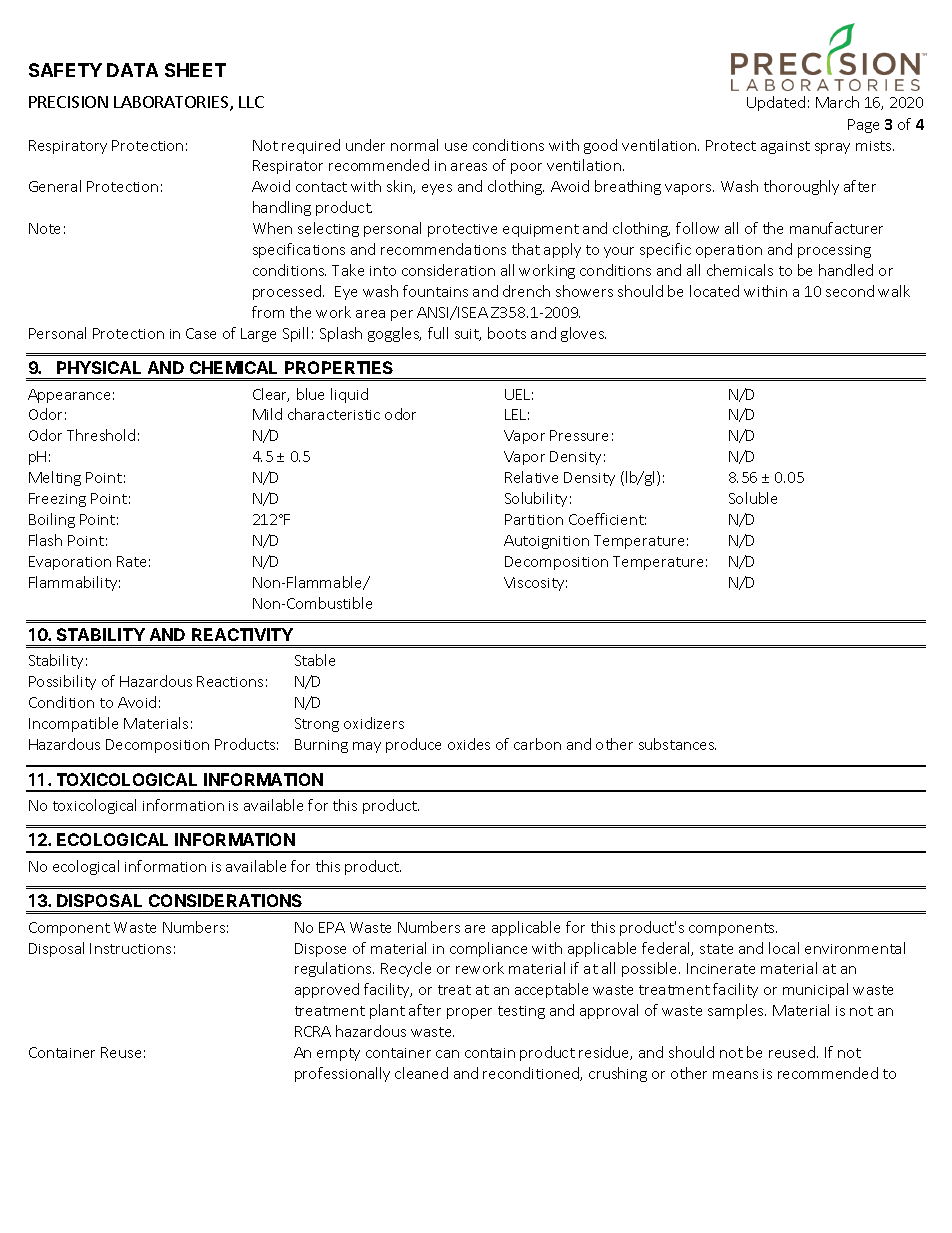  What do you see at coordinates (130, 948) in the screenshot?
I see `Instructions` at bounding box center [130, 948].
